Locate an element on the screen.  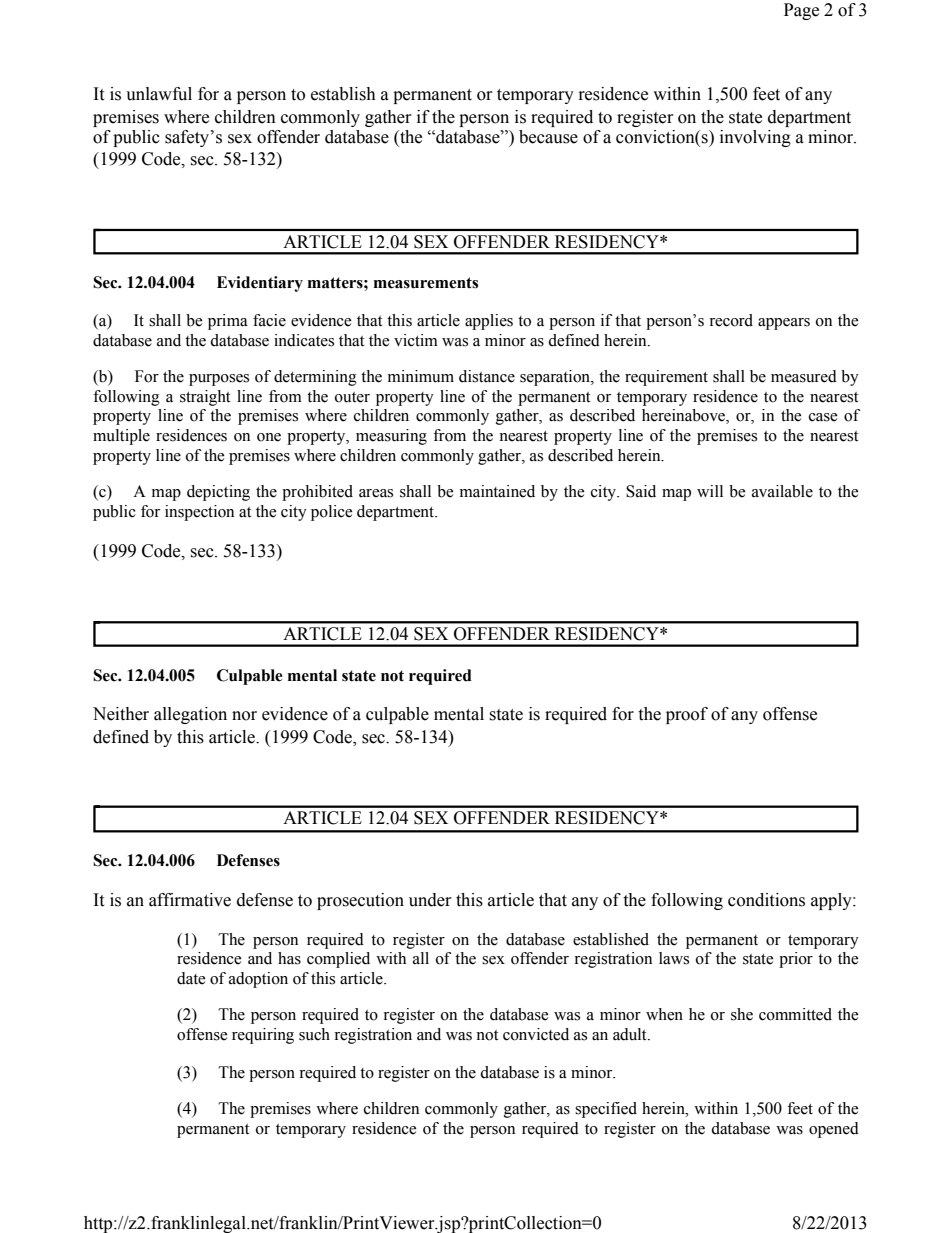
unlawful is located at coordinates (159, 94).
